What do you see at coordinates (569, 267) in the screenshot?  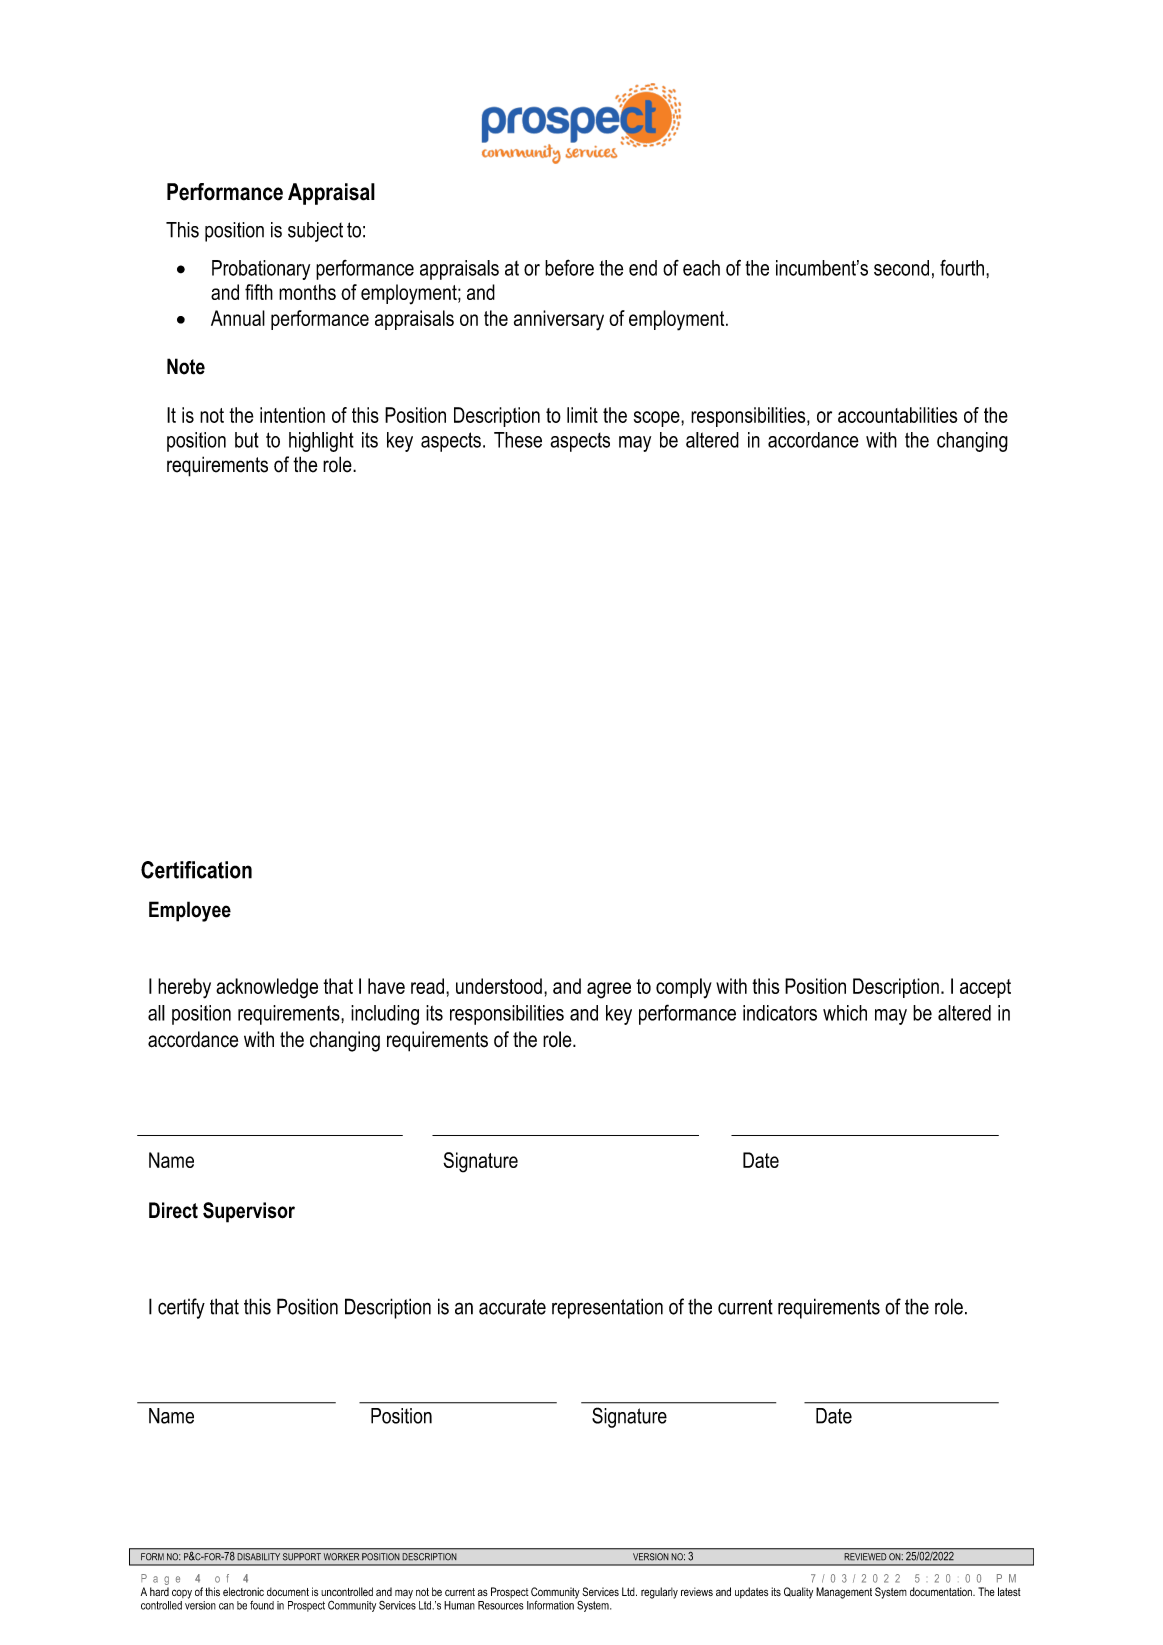 I see `before` at bounding box center [569, 267].
